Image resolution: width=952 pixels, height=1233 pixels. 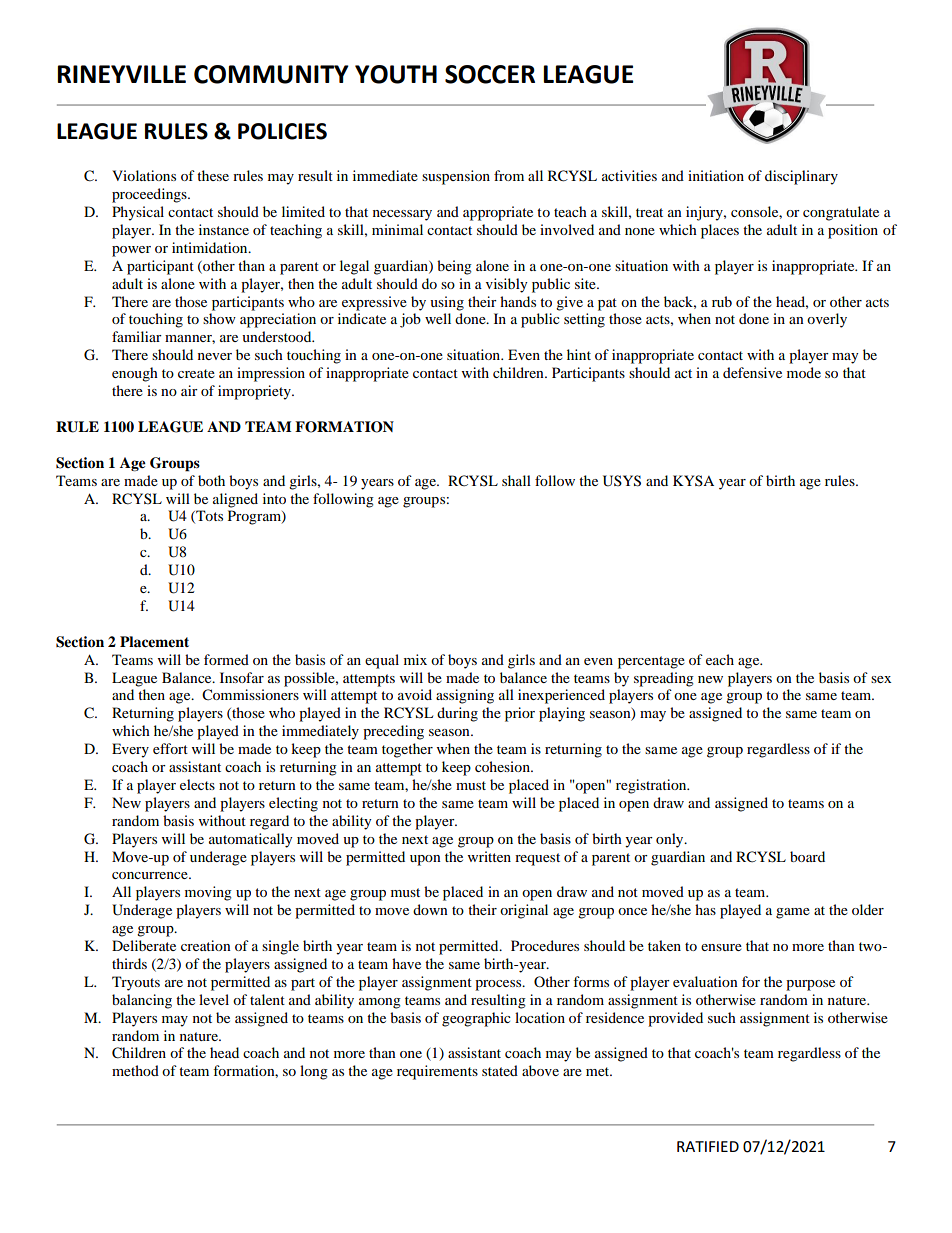 What do you see at coordinates (135, 1070) in the page?
I see `method` at bounding box center [135, 1070].
